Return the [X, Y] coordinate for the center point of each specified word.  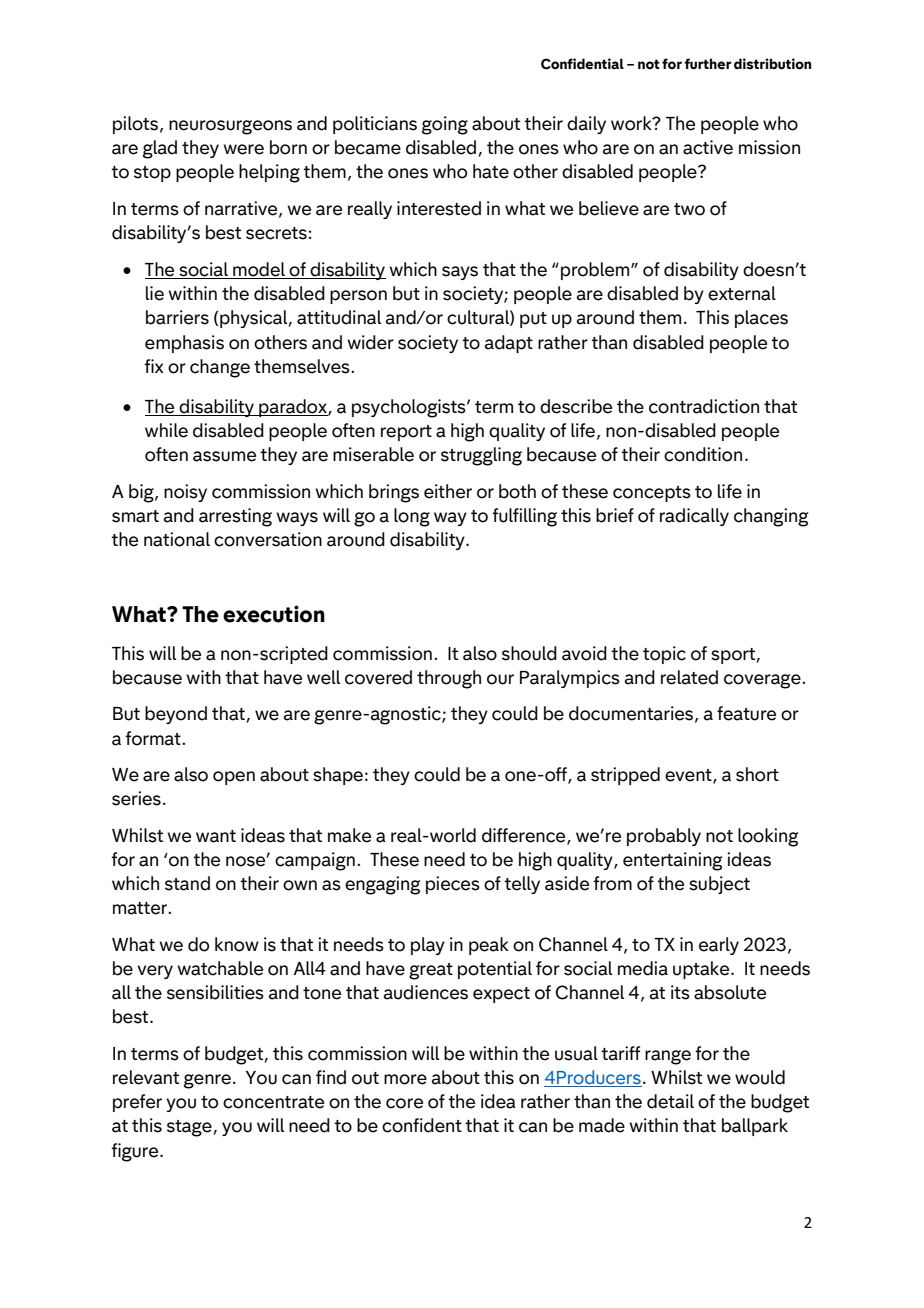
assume [224, 456]
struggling [481, 456]
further [707, 64]
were [243, 149]
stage [190, 1128]
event [689, 776]
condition [703, 454]
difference [525, 836]
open [234, 778]
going [445, 125]
